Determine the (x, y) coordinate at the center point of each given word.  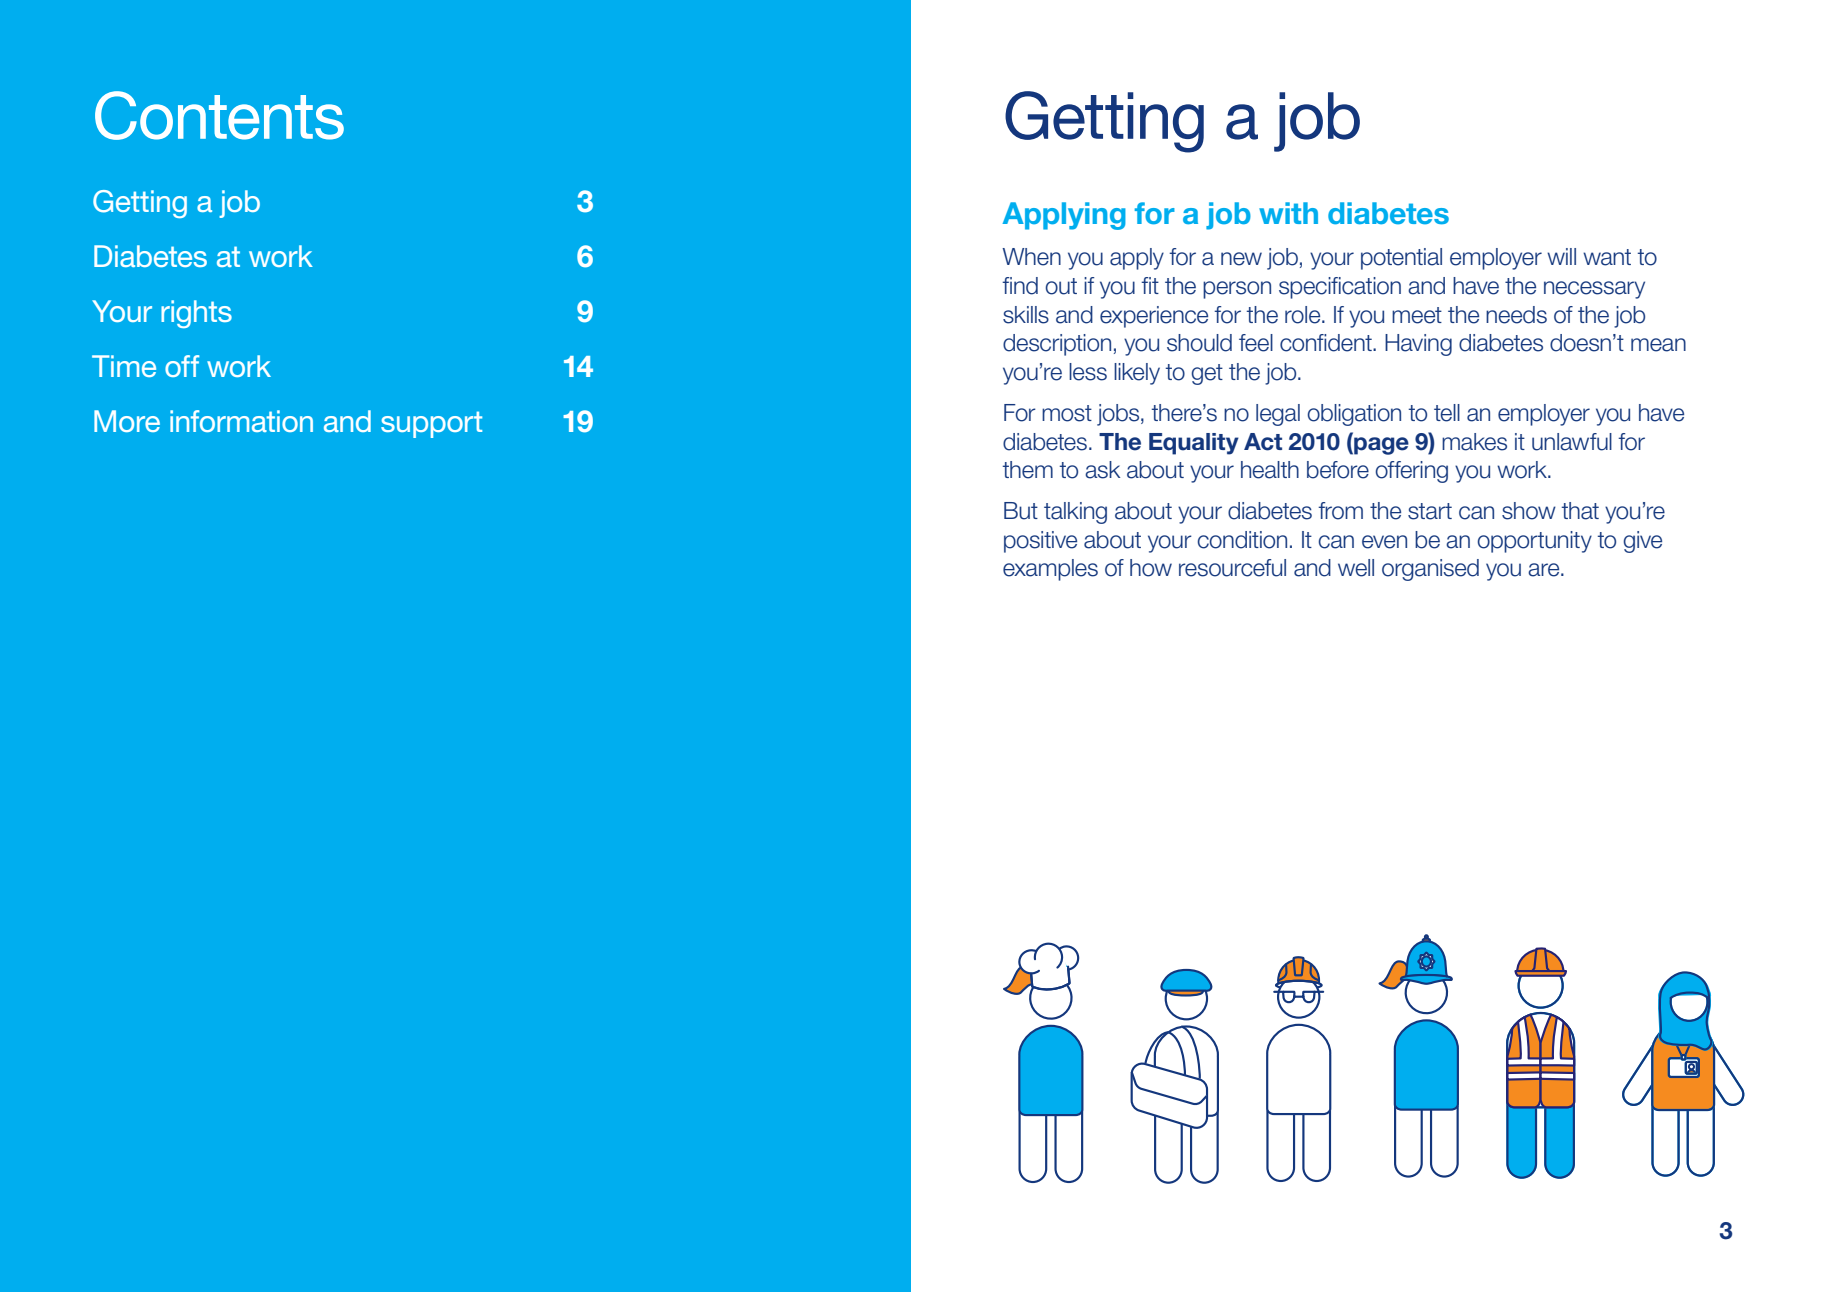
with (1288, 213)
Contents (219, 115)
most (1067, 413)
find (1020, 286)
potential (1401, 259)
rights (196, 314)
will (1561, 256)
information (241, 421)
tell (1447, 413)
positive (1040, 542)
